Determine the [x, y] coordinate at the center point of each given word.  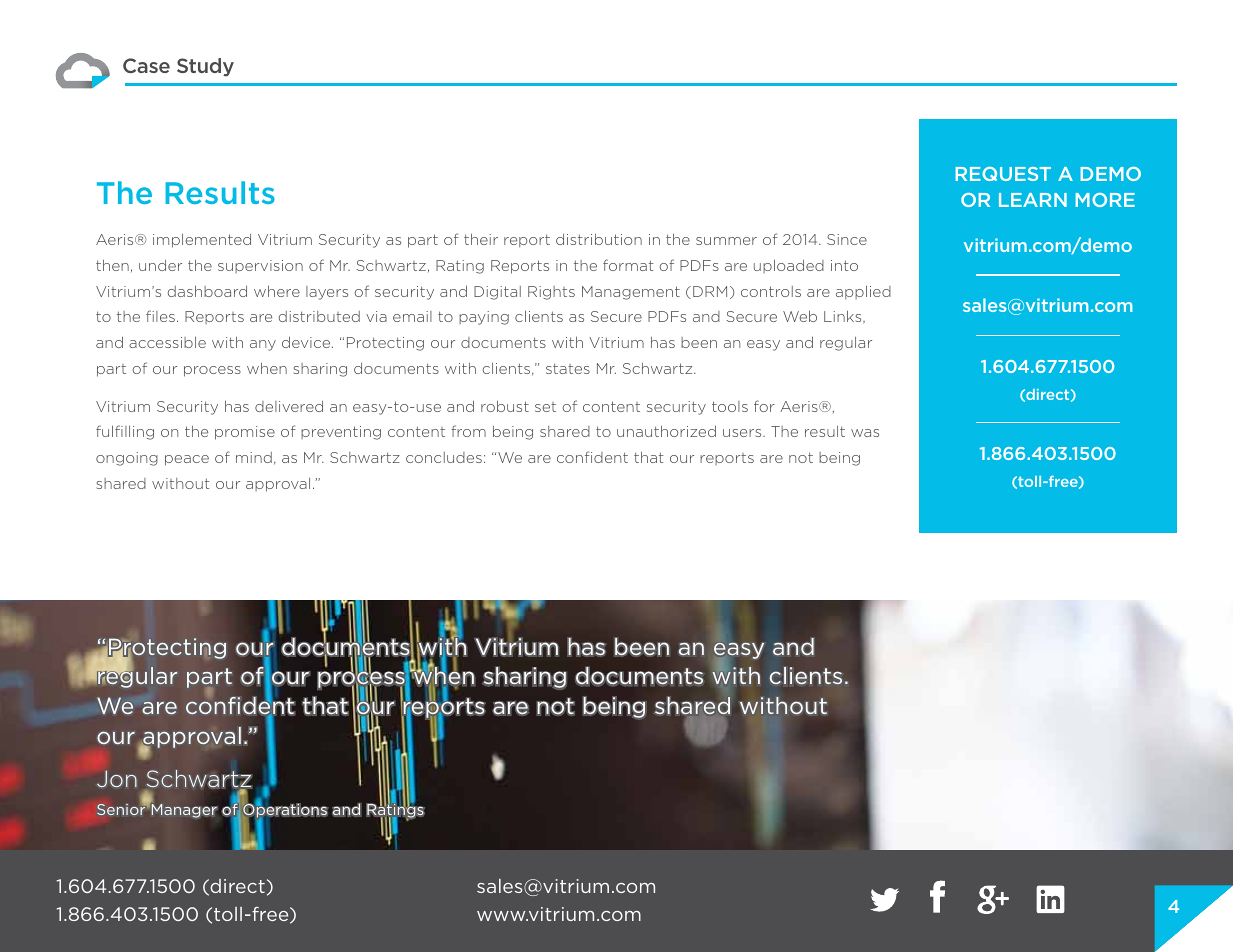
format [628, 265]
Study [205, 67]
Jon [117, 779]
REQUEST [1003, 174]
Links [844, 317]
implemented [202, 241]
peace [187, 460]
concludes [444, 457]
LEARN [1033, 200]
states [568, 368]
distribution [599, 239]
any [263, 345]
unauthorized [666, 431]
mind [254, 457]
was [865, 433]
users [743, 433]
